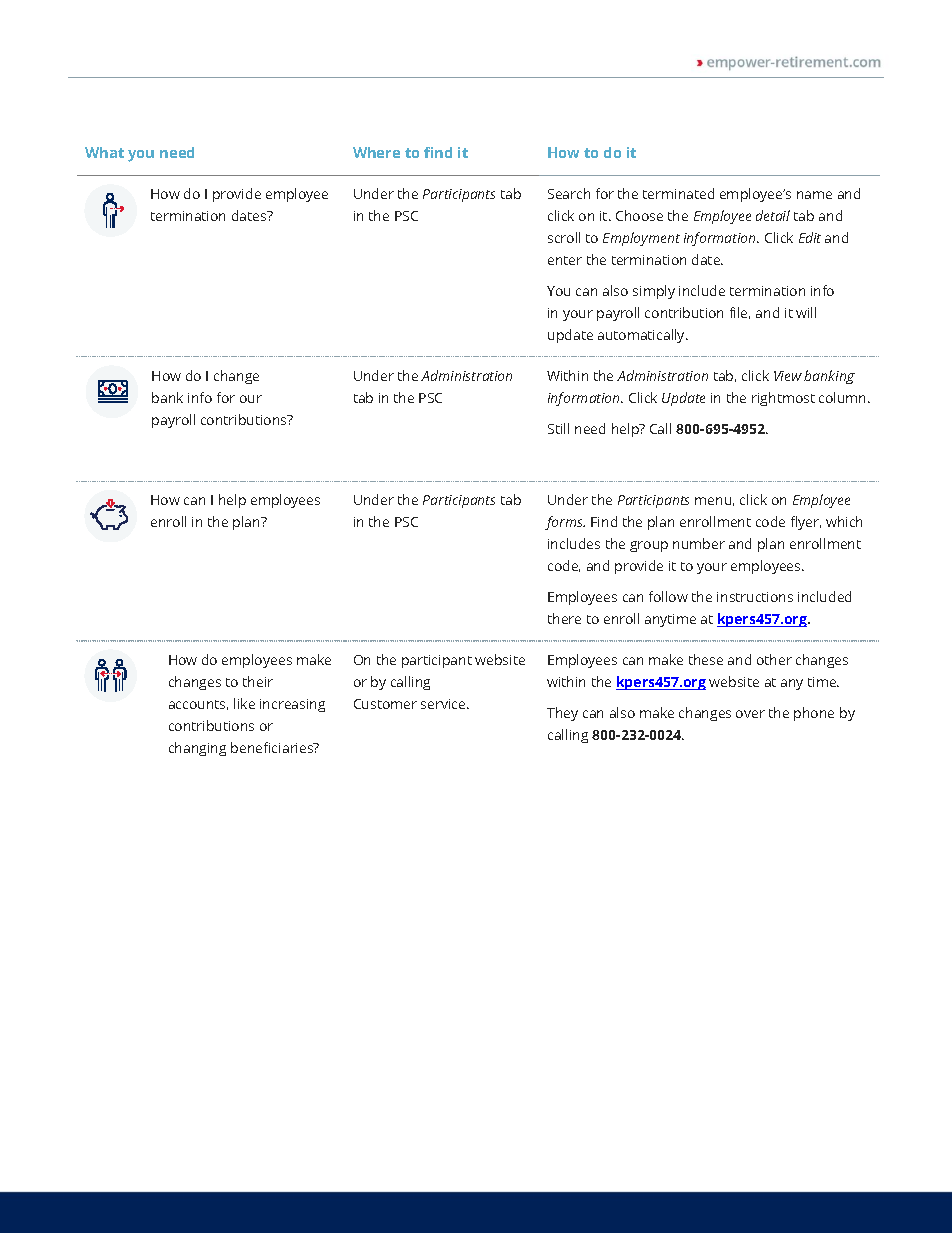 The height and width of the screenshot is (1233, 952). Describe the element at coordinates (565, 523) in the screenshot. I see `forms` at that location.
